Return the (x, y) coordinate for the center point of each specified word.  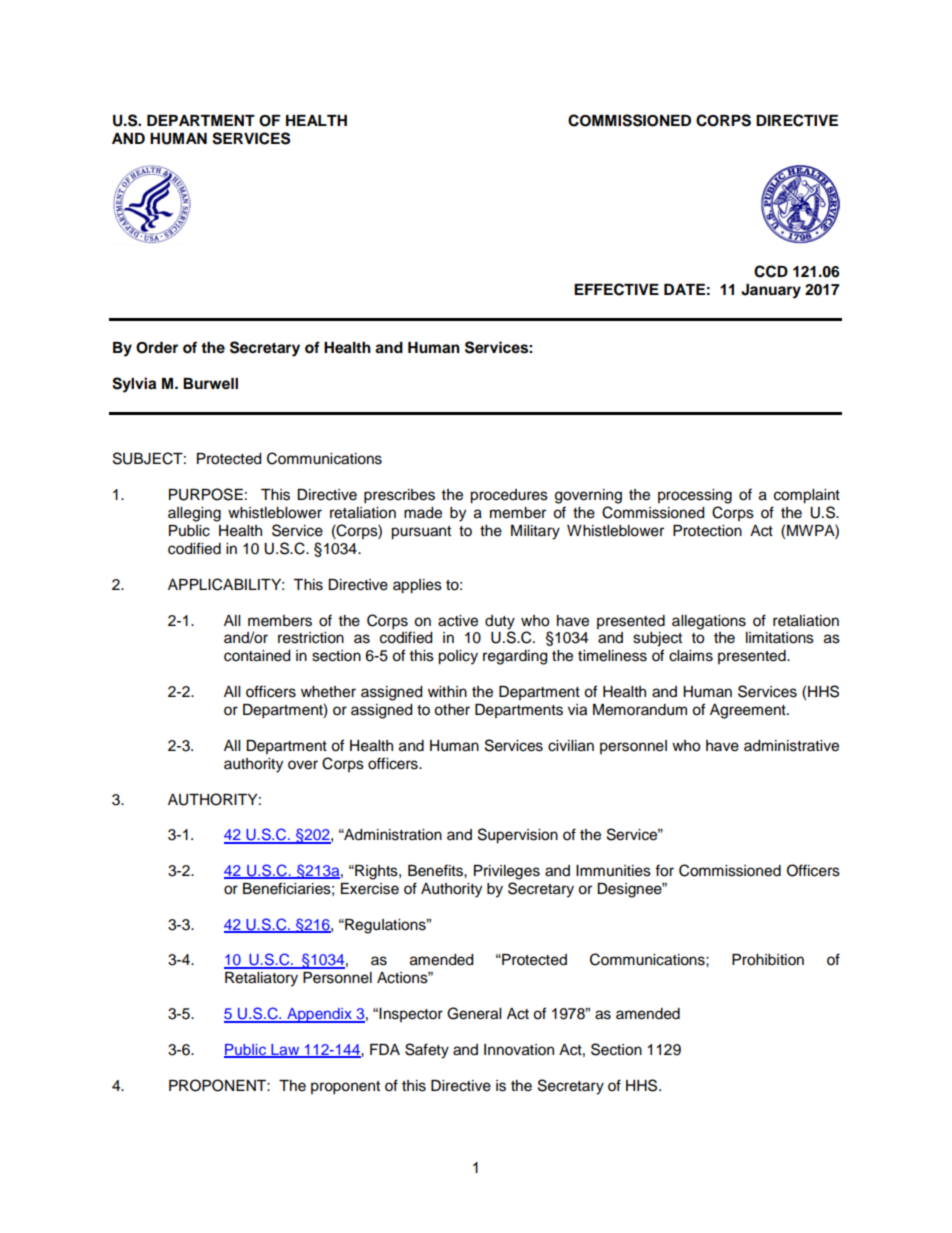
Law (285, 1051)
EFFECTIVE (616, 289)
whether (328, 692)
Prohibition (768, 960)
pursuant (421, 533)
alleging (194, 514)
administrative (791, 746)
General (474, 1013)
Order (157, 348)
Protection (707, 531)
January (771, 291)
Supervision (518, 836)
